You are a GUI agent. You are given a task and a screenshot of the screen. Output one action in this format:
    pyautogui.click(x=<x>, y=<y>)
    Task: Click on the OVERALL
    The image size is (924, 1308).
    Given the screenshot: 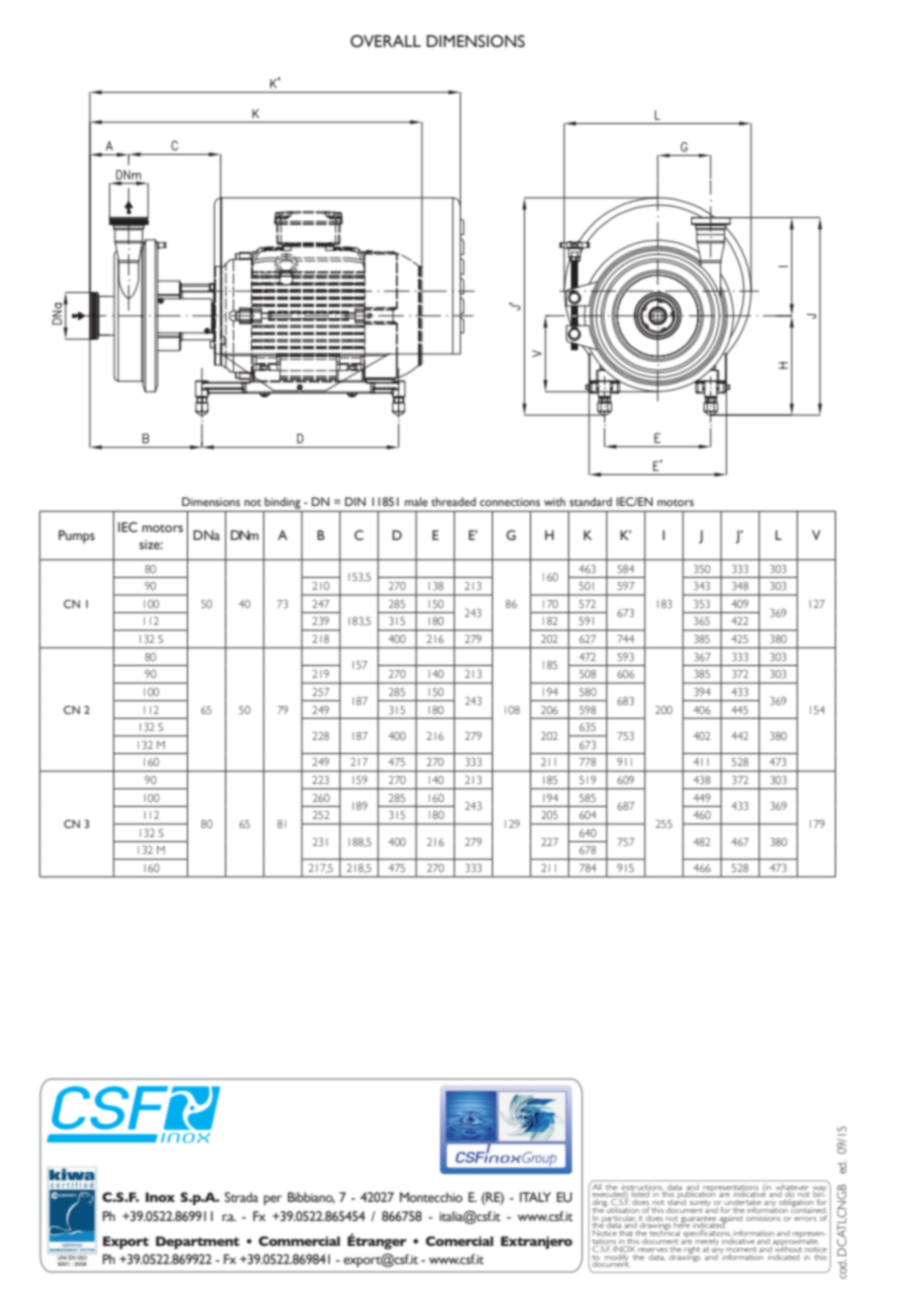 What is the action you would take?
    pyautogui.click(x=385, y=41)
